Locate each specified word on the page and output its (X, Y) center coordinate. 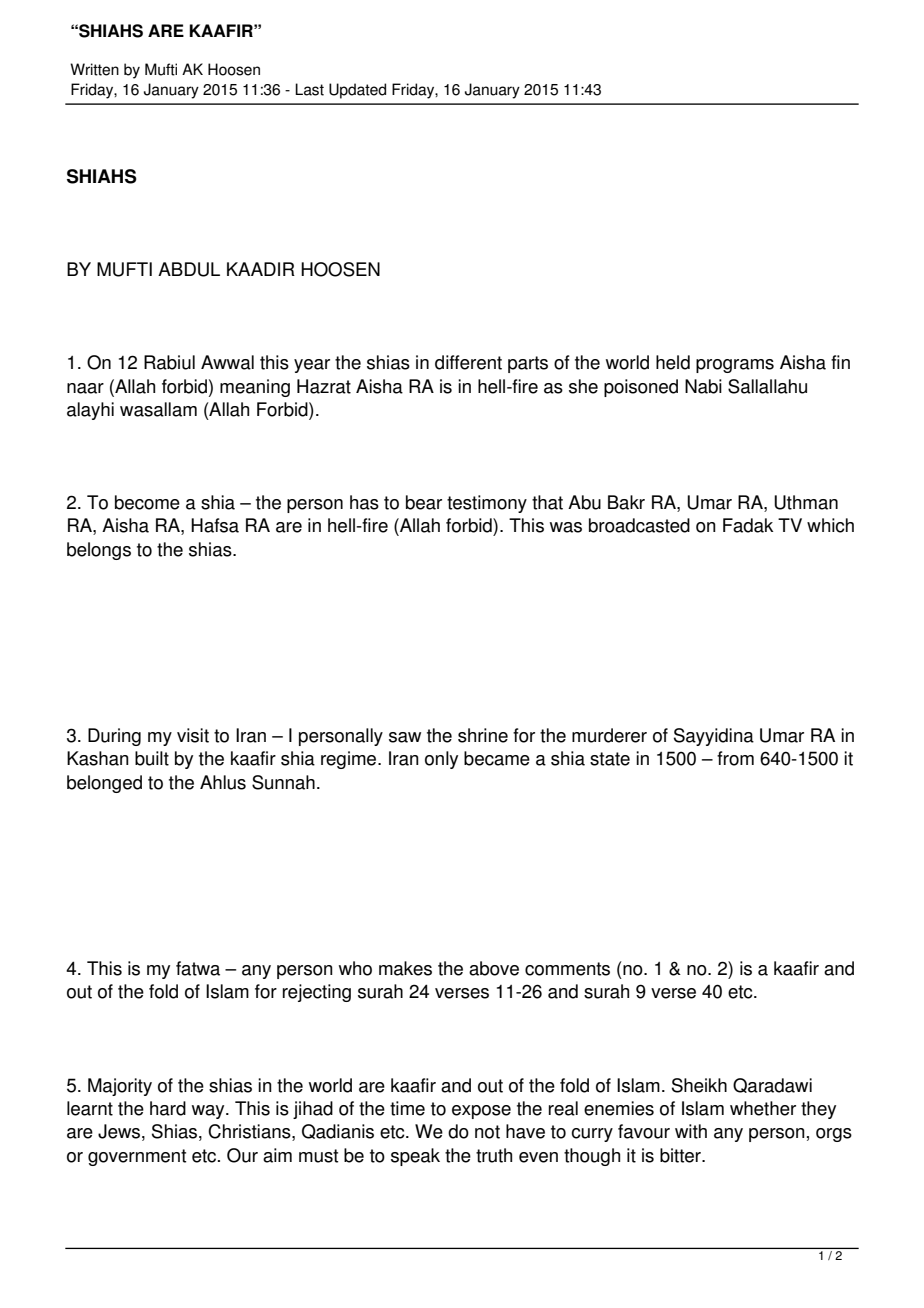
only (441, 760)
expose (481, 1112)
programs (735, 366)
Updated (357, 91)
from (735, 758)
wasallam (158, 409)
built (152, 758)
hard (168, 1108)
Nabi (703, 386)
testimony (487, 504)
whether (763, 1108)
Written (94, 69)
